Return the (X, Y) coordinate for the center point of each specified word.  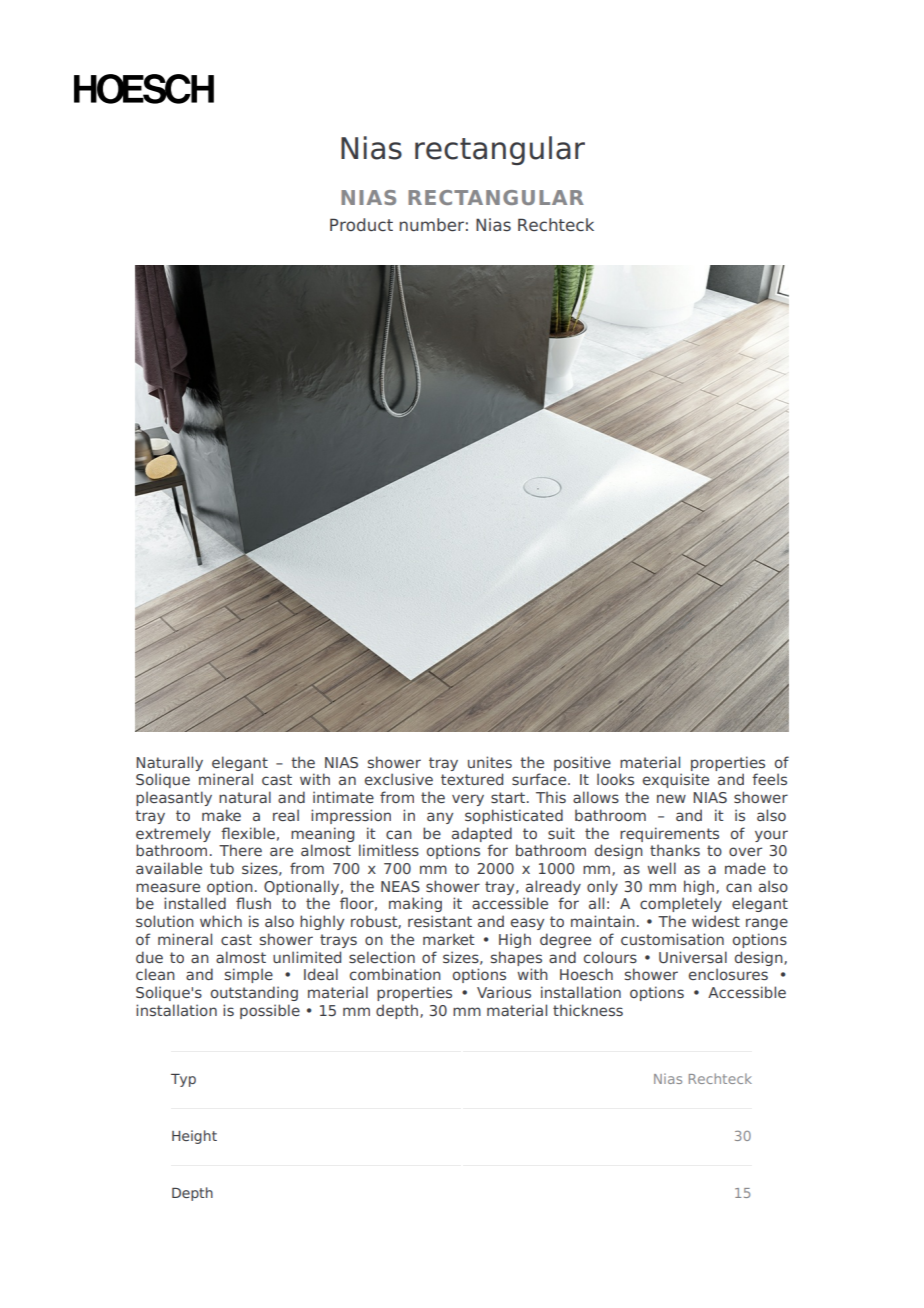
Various (504, 992)
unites (490, 762)
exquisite (676, 780)
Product (361, 224)
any (440, 818)
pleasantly (174, 798)
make (221, 815)
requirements (669, 834)
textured (472, 779)
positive (582, 763)
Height (194, 1137)
